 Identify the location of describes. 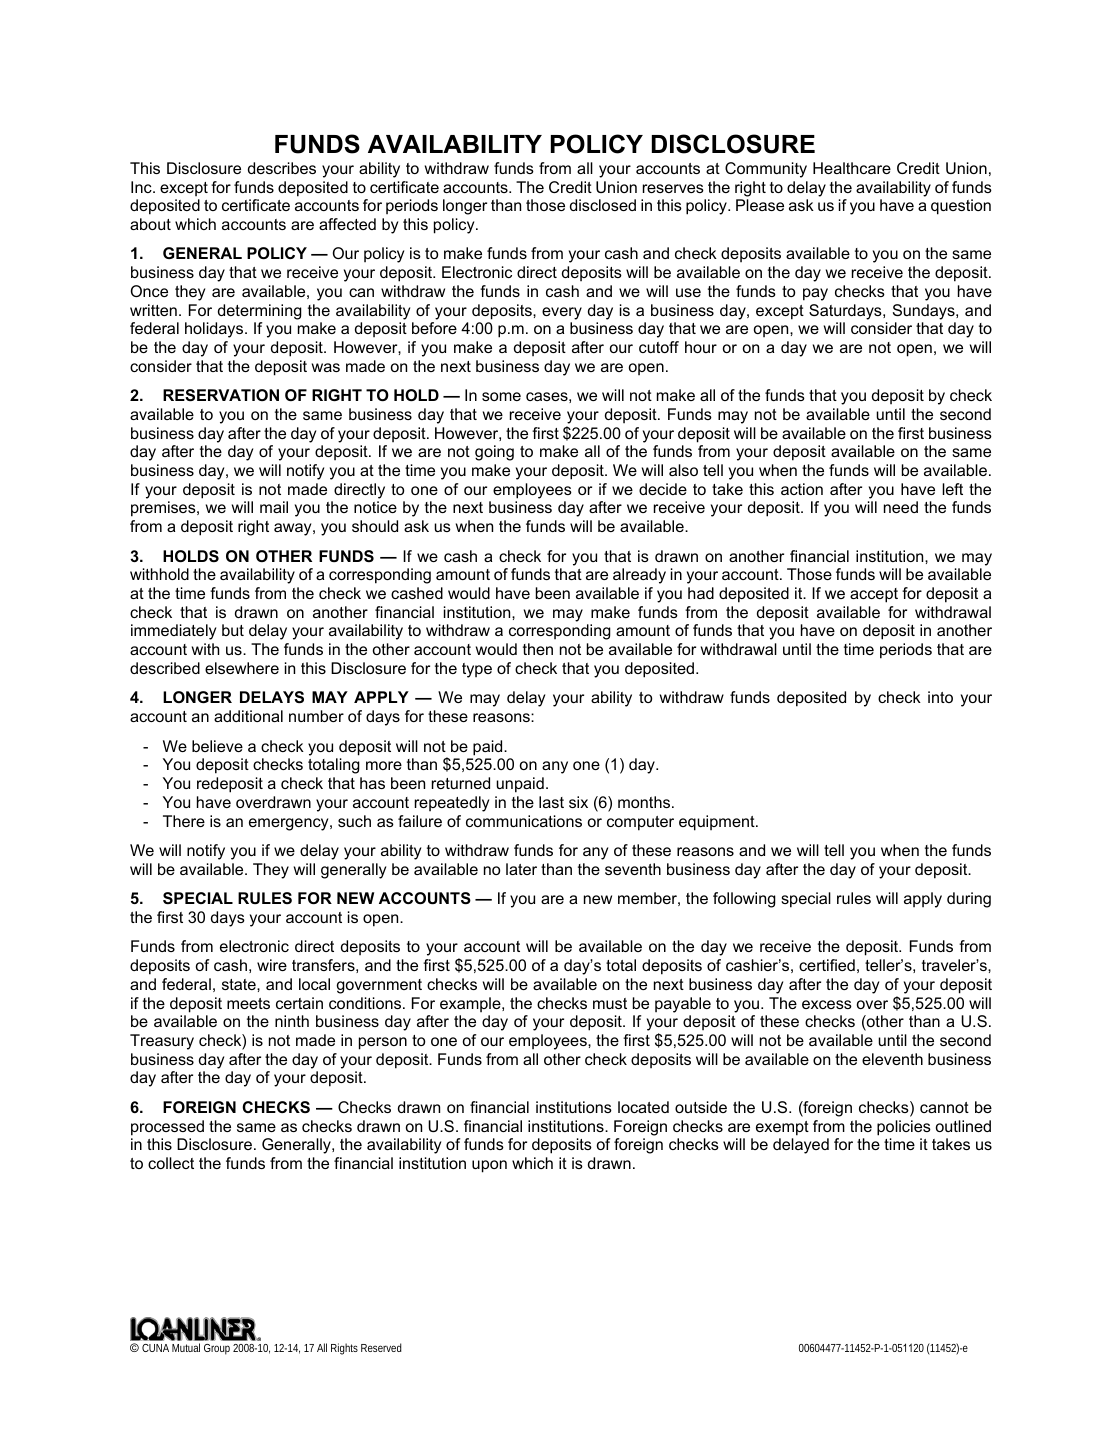
(282, 168).
